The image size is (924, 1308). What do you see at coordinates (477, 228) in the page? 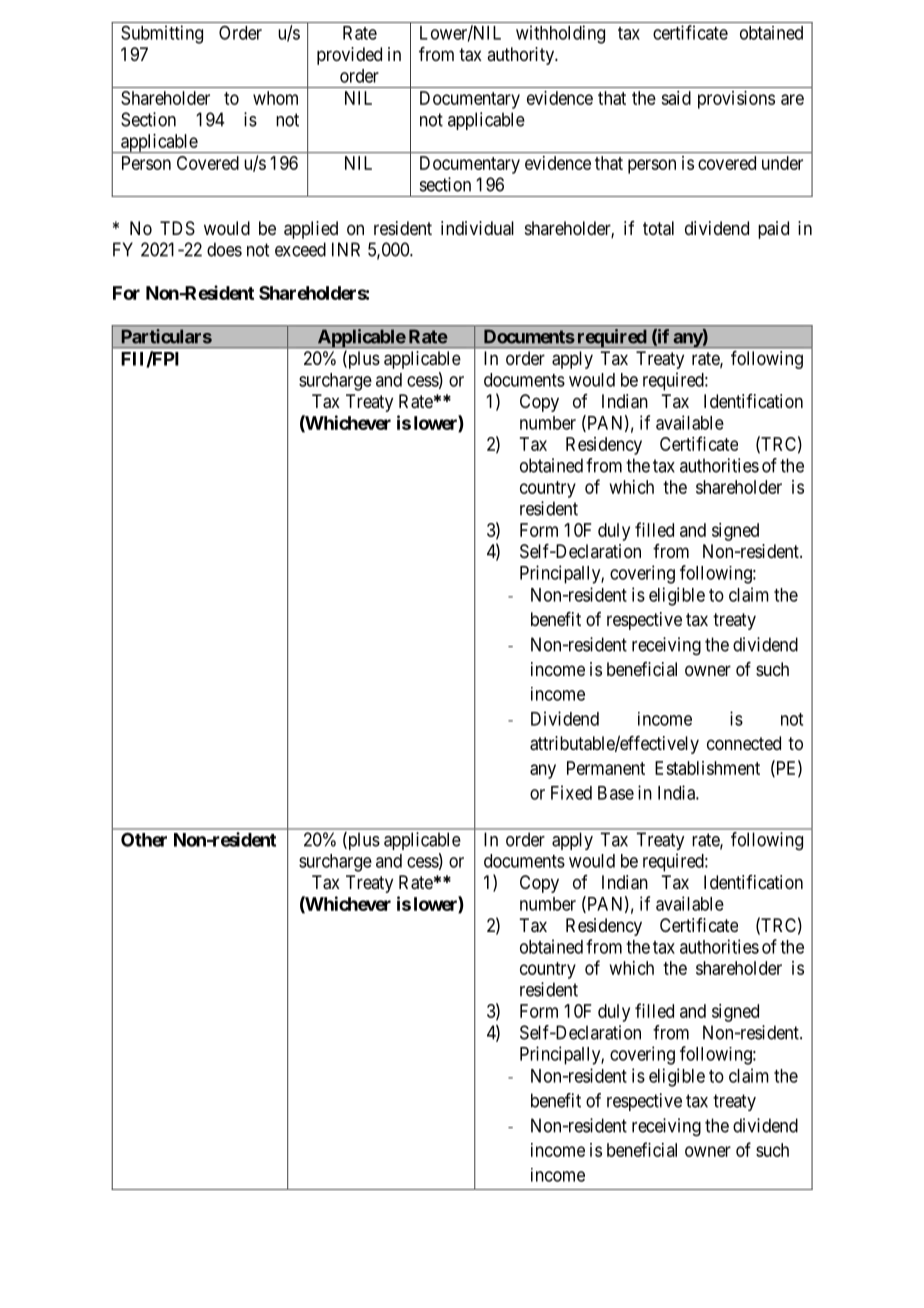
I see `individual` at bounding box center [477, 228].
